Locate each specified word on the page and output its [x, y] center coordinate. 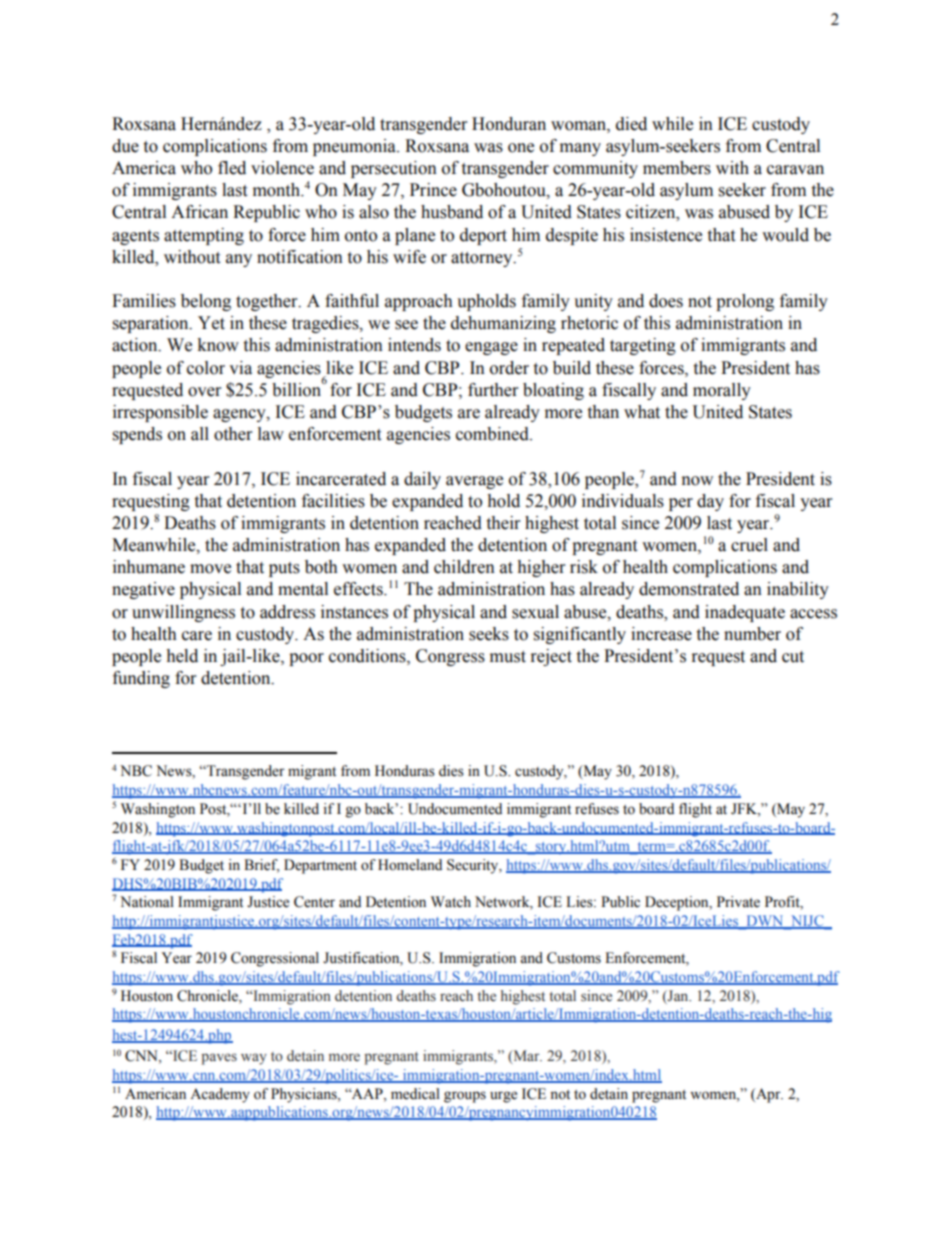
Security [474, 866]
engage [491, 348]
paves [219, 1059]
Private [738, 902]
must [508, 657]
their [503, 523]
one [521, 148]
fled [232, 168]
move [210, 569]
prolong [745, 302]
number [752, 634]
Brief [261, 866]
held [182, 656]
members [677, 168]
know [218, 345]
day [710, 502]
